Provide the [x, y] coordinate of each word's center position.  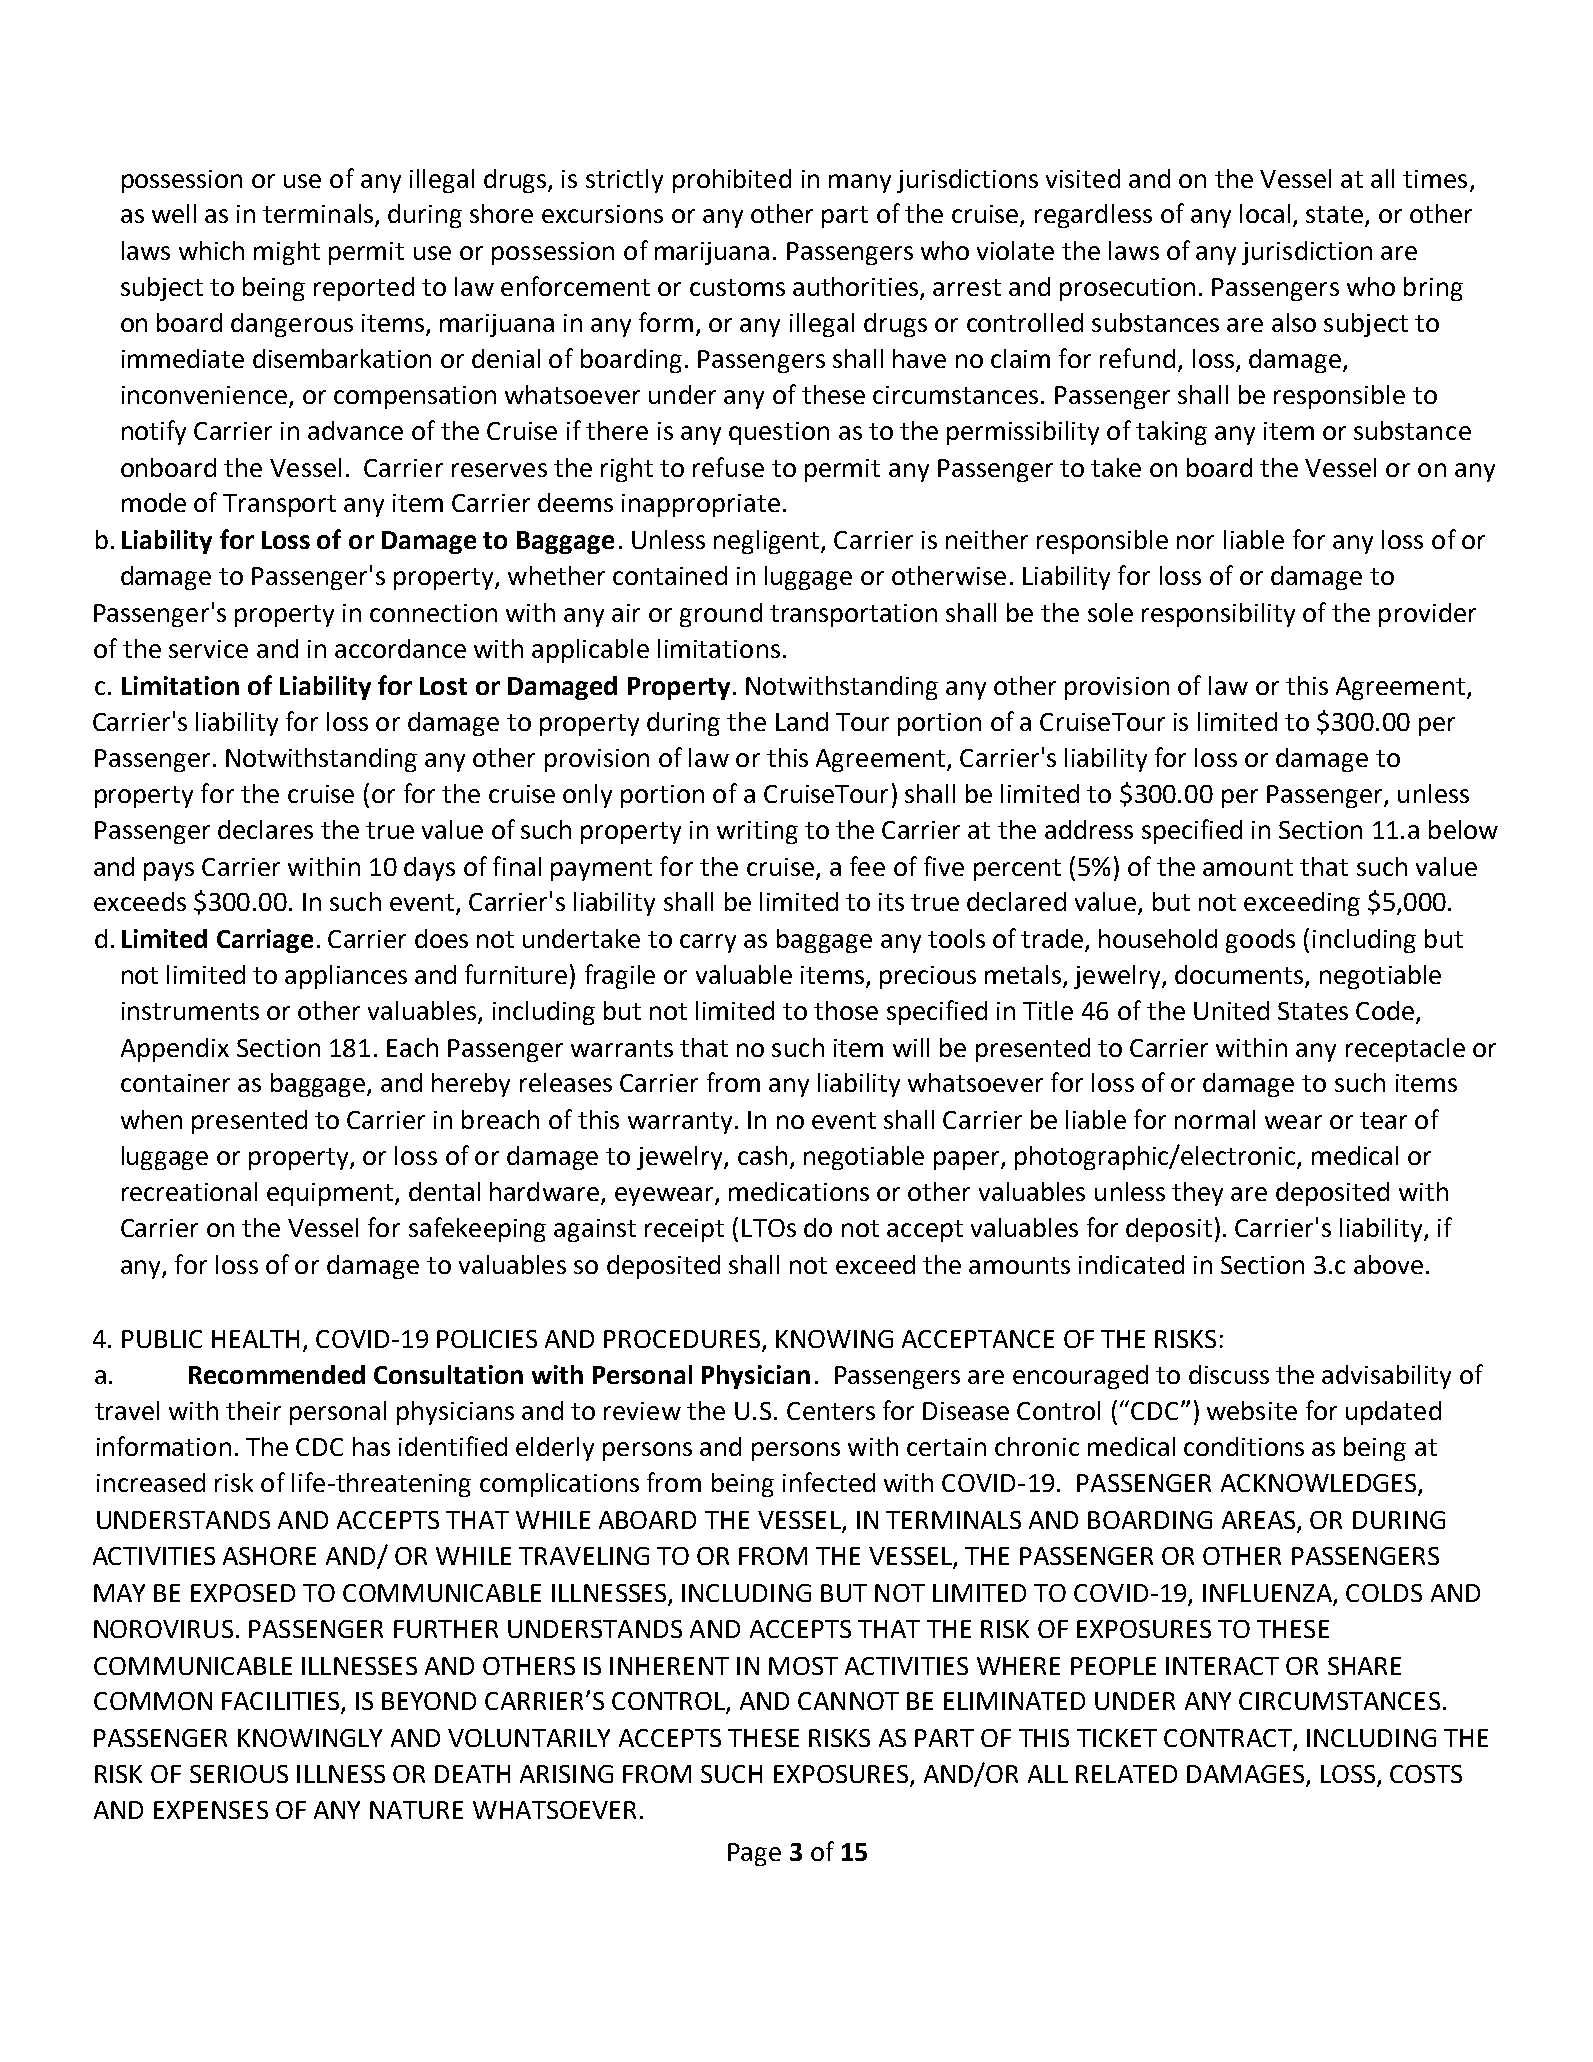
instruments [190, 1011]
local [1265, 213]
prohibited [732, 181]
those [846, 1010]
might [287, 253]
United [1231, 1010]
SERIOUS [239, 1774]
